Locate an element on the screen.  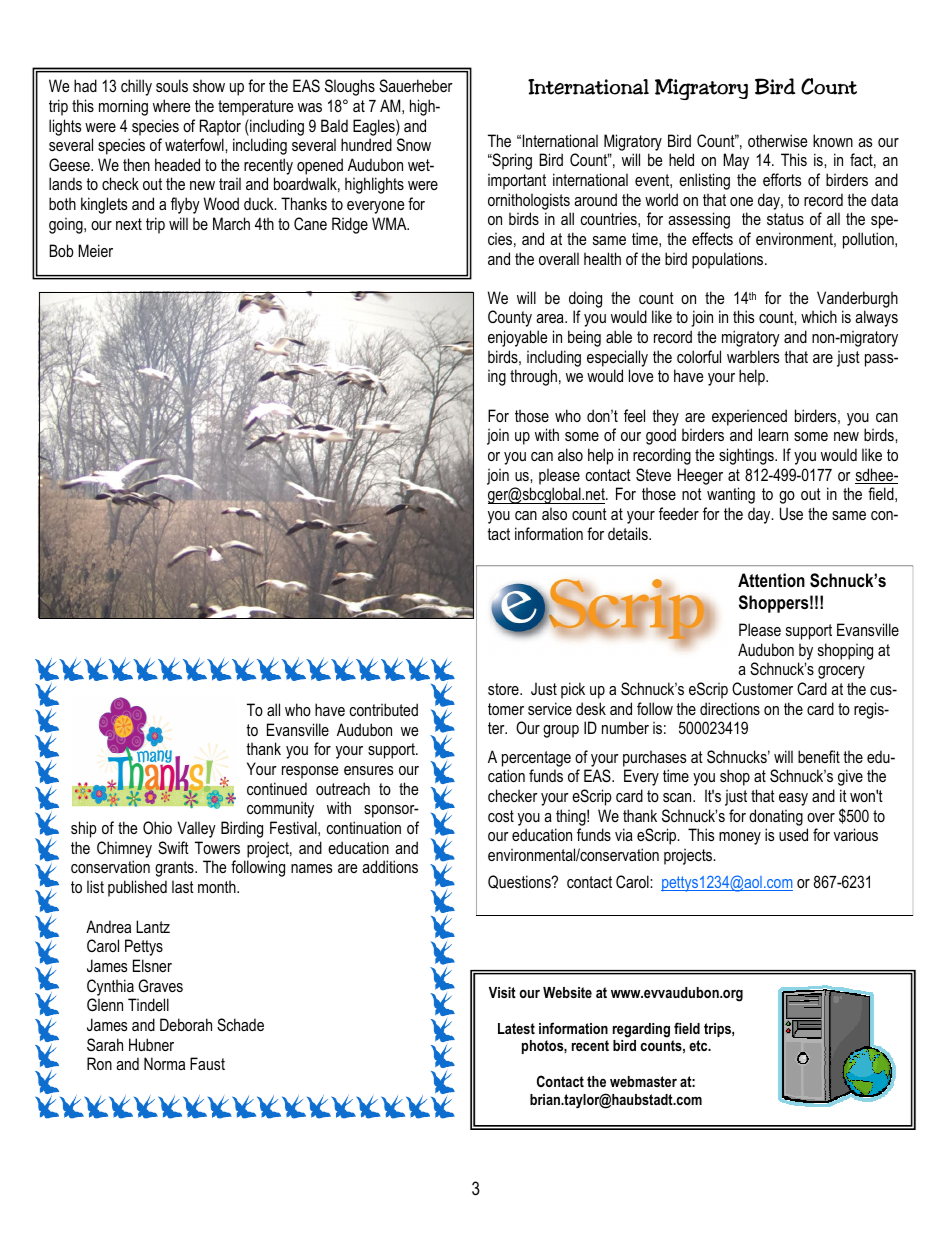
feel is located at coordinates (634, 415).
